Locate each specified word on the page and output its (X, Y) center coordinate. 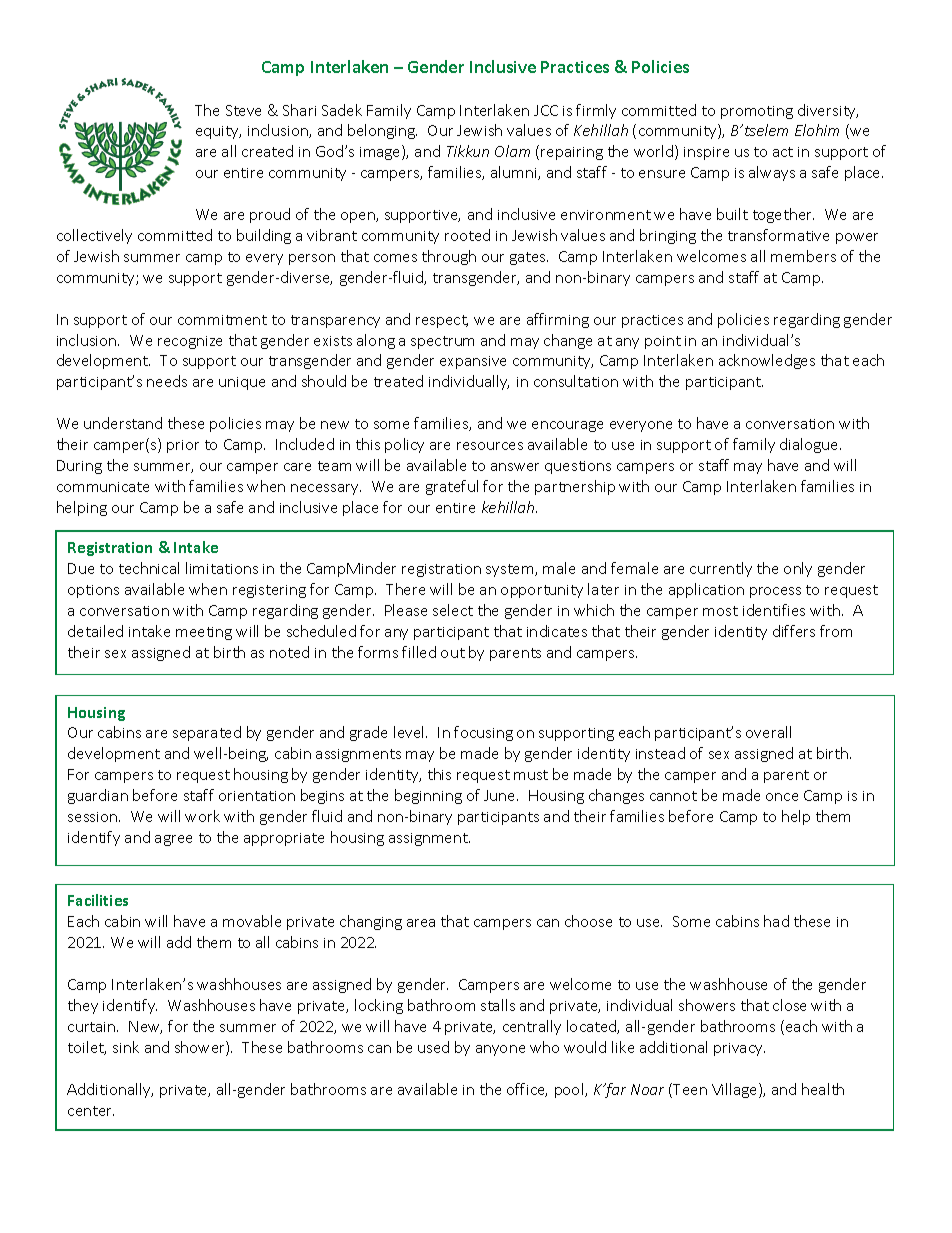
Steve (243, 110)
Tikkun (468, 151)
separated (207, 733)
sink (126, 1047)
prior (183, 446)
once (782, 797)
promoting (757, 112)
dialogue (810, 445)
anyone (500, 1050)
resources (490, 446)
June (501, 795)
